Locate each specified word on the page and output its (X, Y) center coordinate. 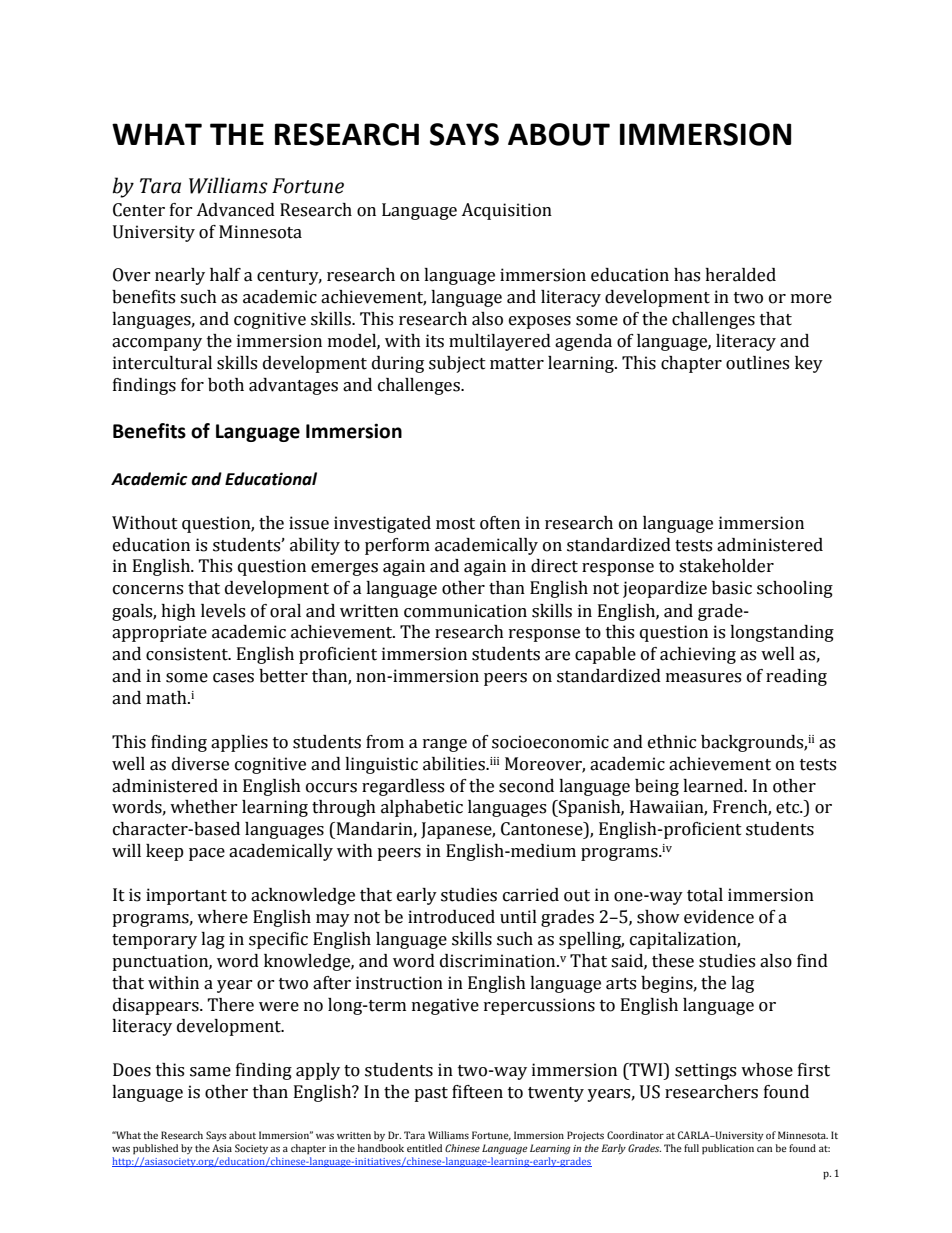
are (557, 656)
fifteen (477, 1092)
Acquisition (506, 211)
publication (728, 1149)
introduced (451, 917)
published (155, 1149)
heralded (740, 275)
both (226, 385)
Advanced (235, 210)
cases (233, 678)
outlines (757, 363)
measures (703, 678)
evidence (719, 917)
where (222, 917)
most (455, 524)
